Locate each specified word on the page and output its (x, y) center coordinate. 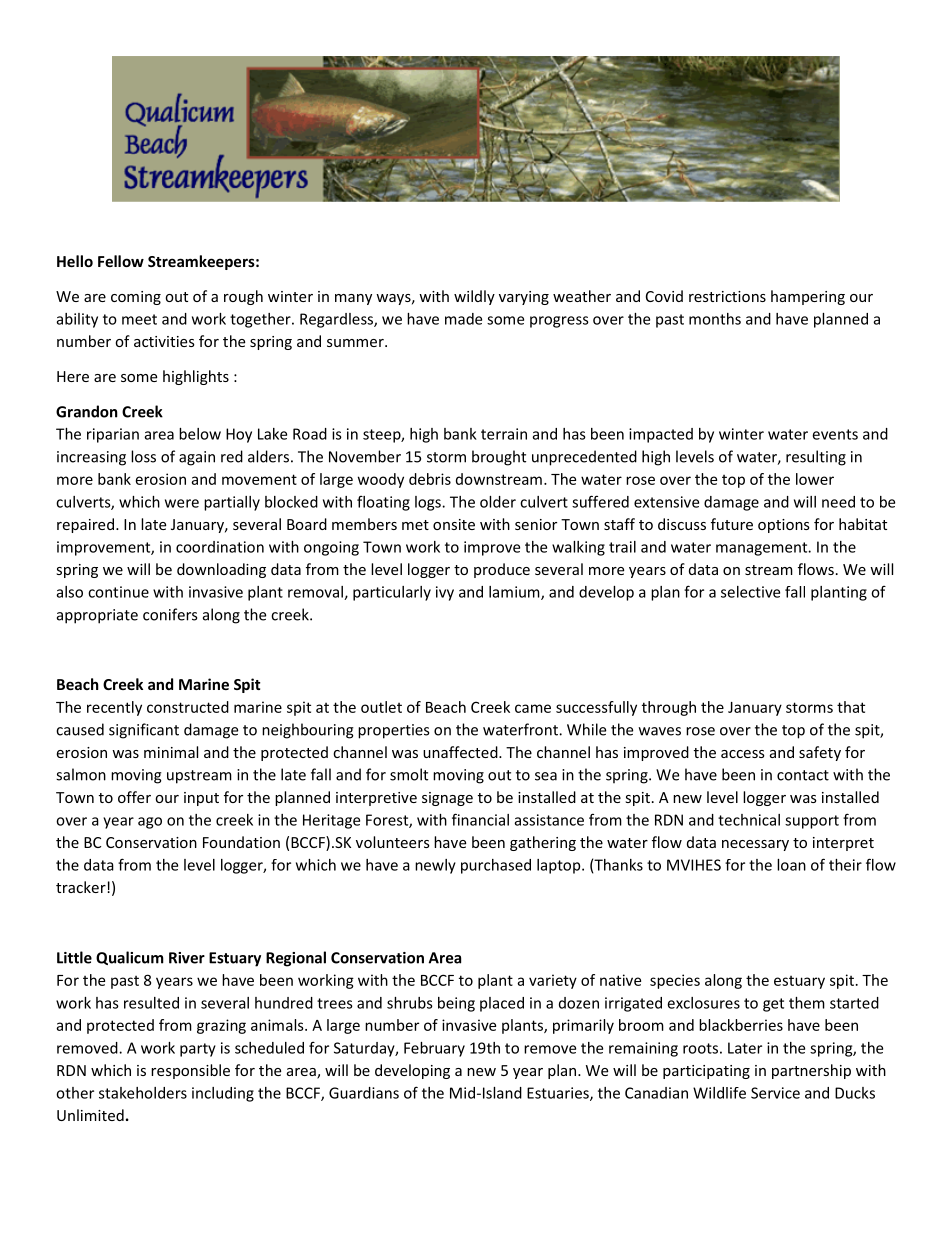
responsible (190, 1071)
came (533, 708)
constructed (188, 707)
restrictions (727, 296)
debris (430, 479)
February (434, 1049)
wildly (474, 297)
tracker (82, 887)
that (851, 707)
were (182, 503)
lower (815, 479)
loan (791, 865)
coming (136, 298)
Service (775, 1093)
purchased (496, 866)
